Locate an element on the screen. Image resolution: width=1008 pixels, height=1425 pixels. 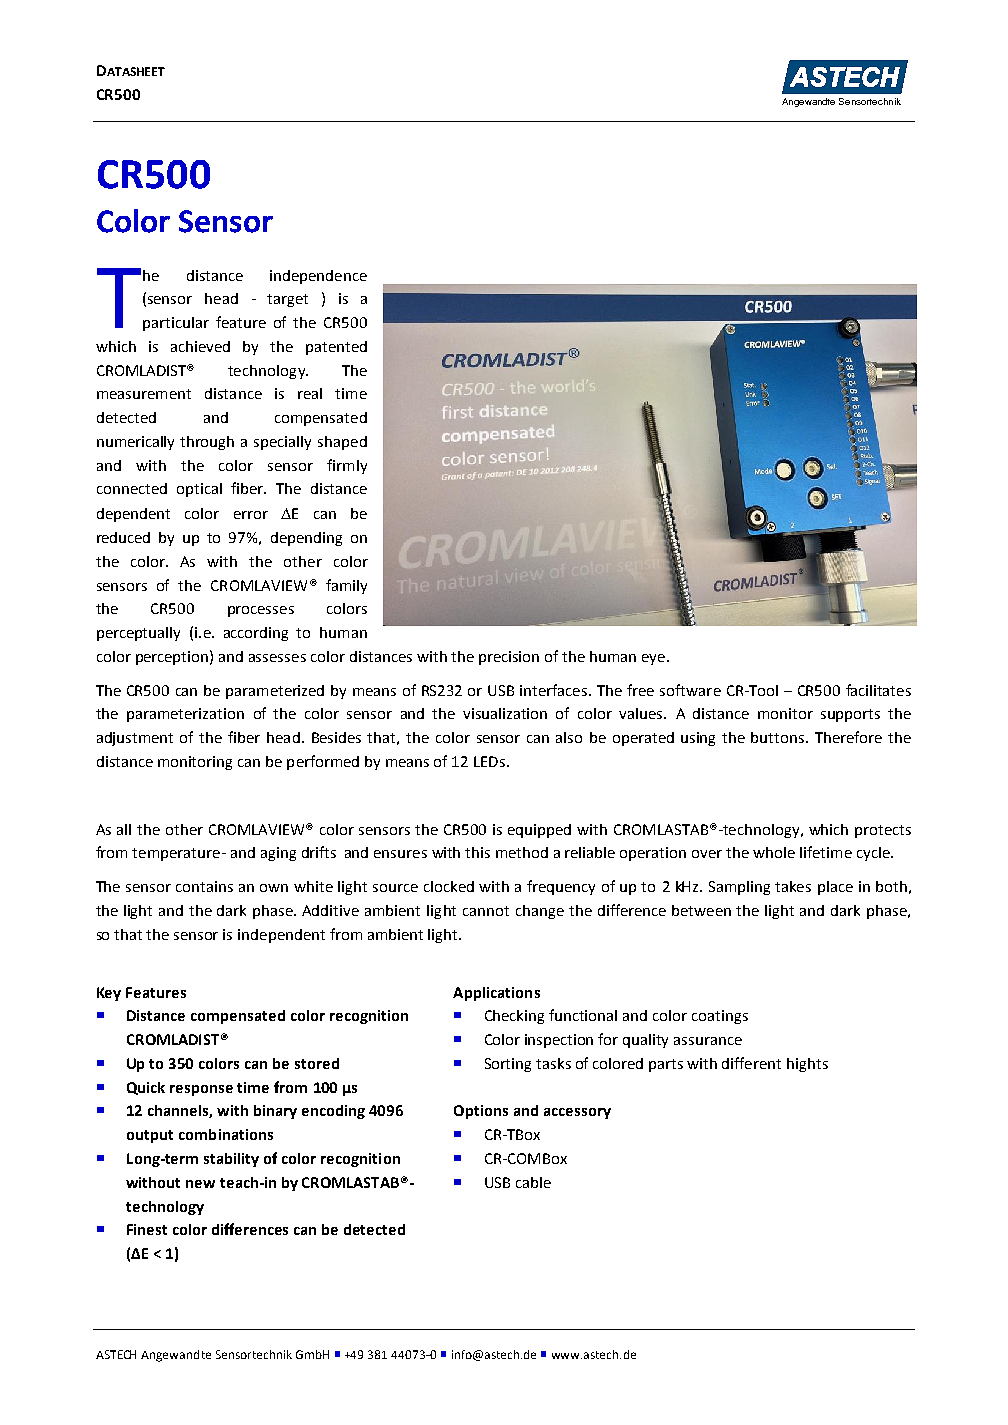
cable is located at coordinates (533, 1182).
